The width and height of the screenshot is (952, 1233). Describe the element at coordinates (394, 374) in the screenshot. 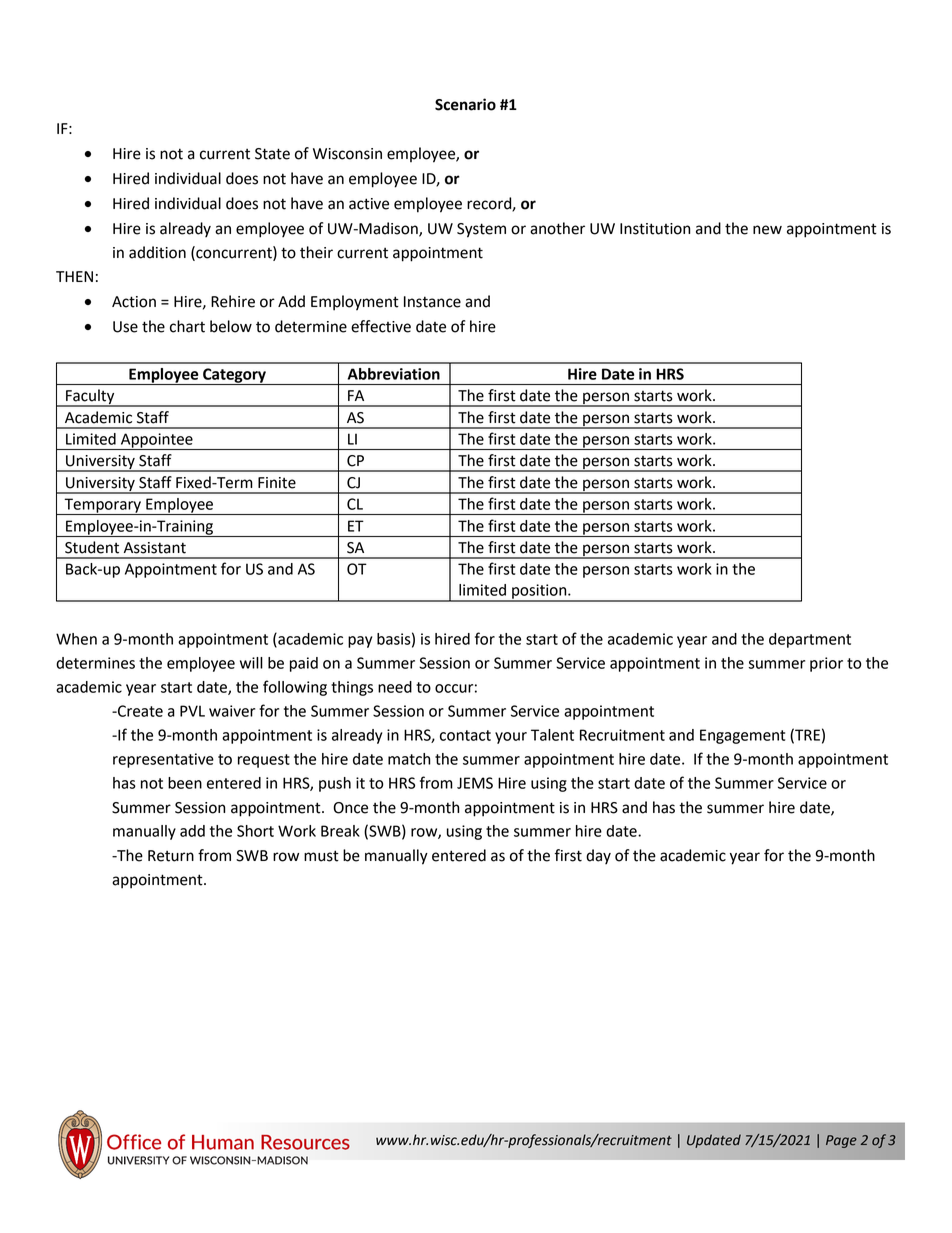

I see `Abbreviation` at that location.
